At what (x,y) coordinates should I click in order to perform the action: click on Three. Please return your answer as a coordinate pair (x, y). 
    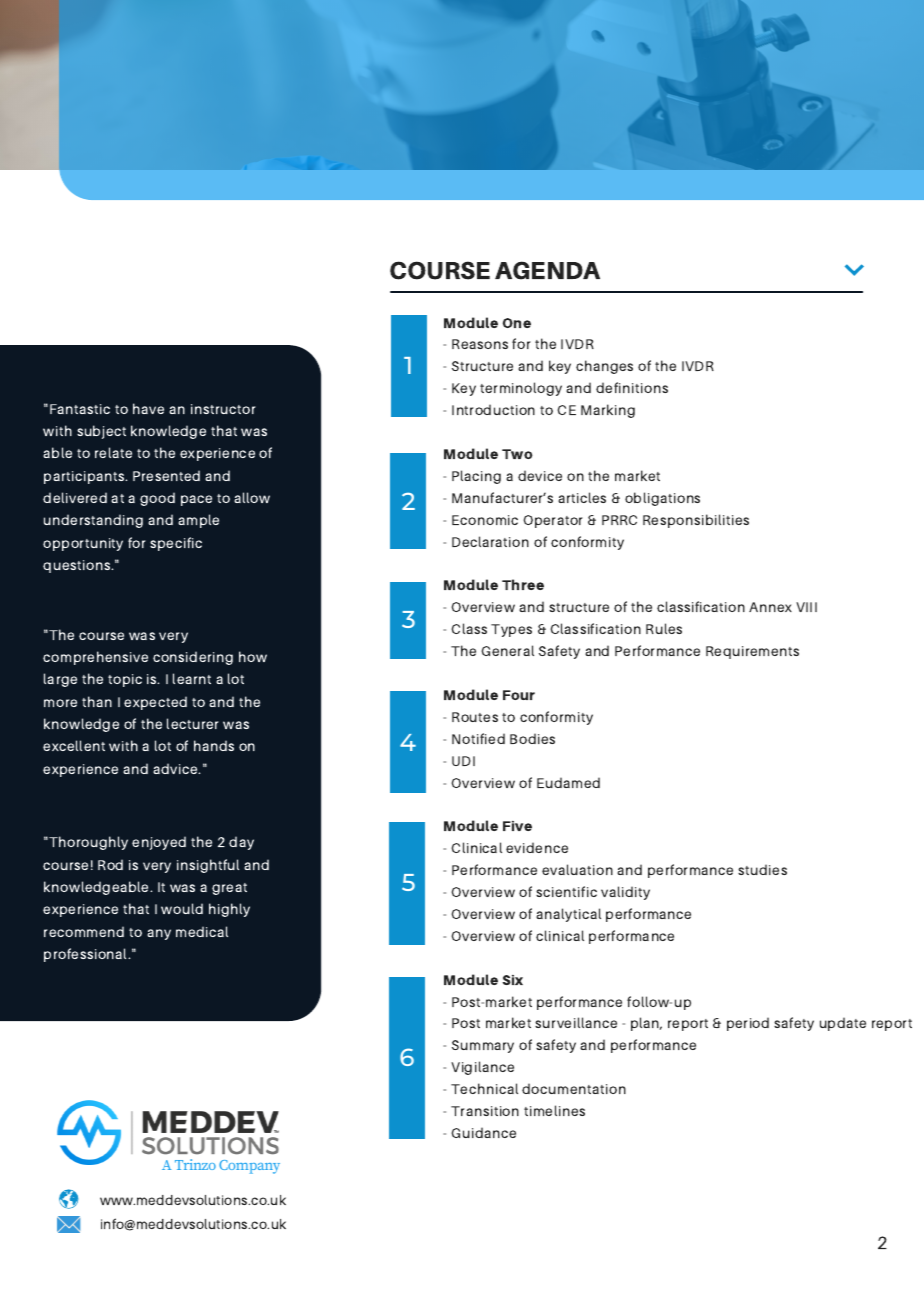
    Looking at the image, I should click on (523, 584).
